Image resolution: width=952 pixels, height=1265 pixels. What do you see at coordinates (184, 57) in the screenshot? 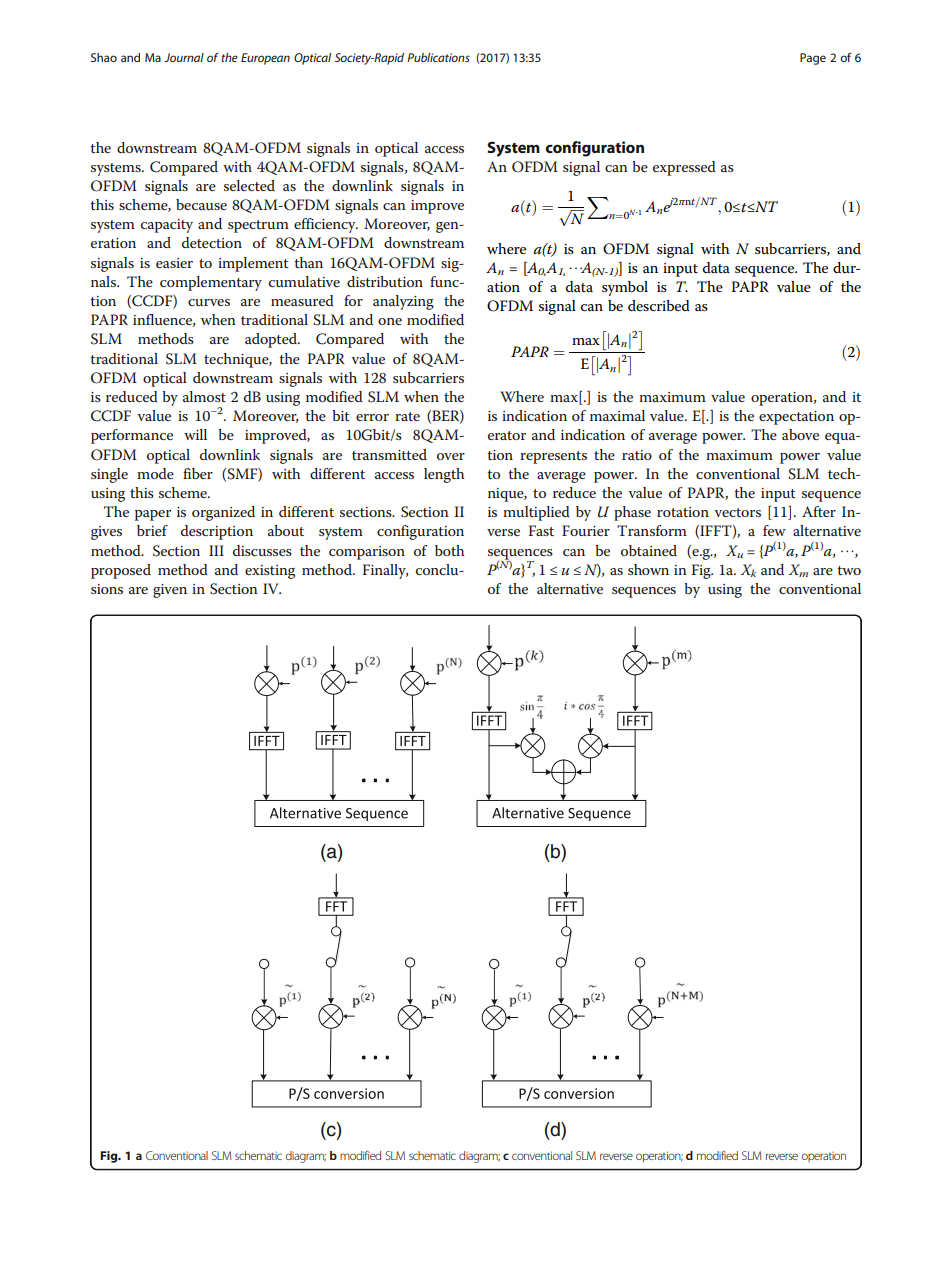
I see `Journal` at bounding box center [184, 57].
